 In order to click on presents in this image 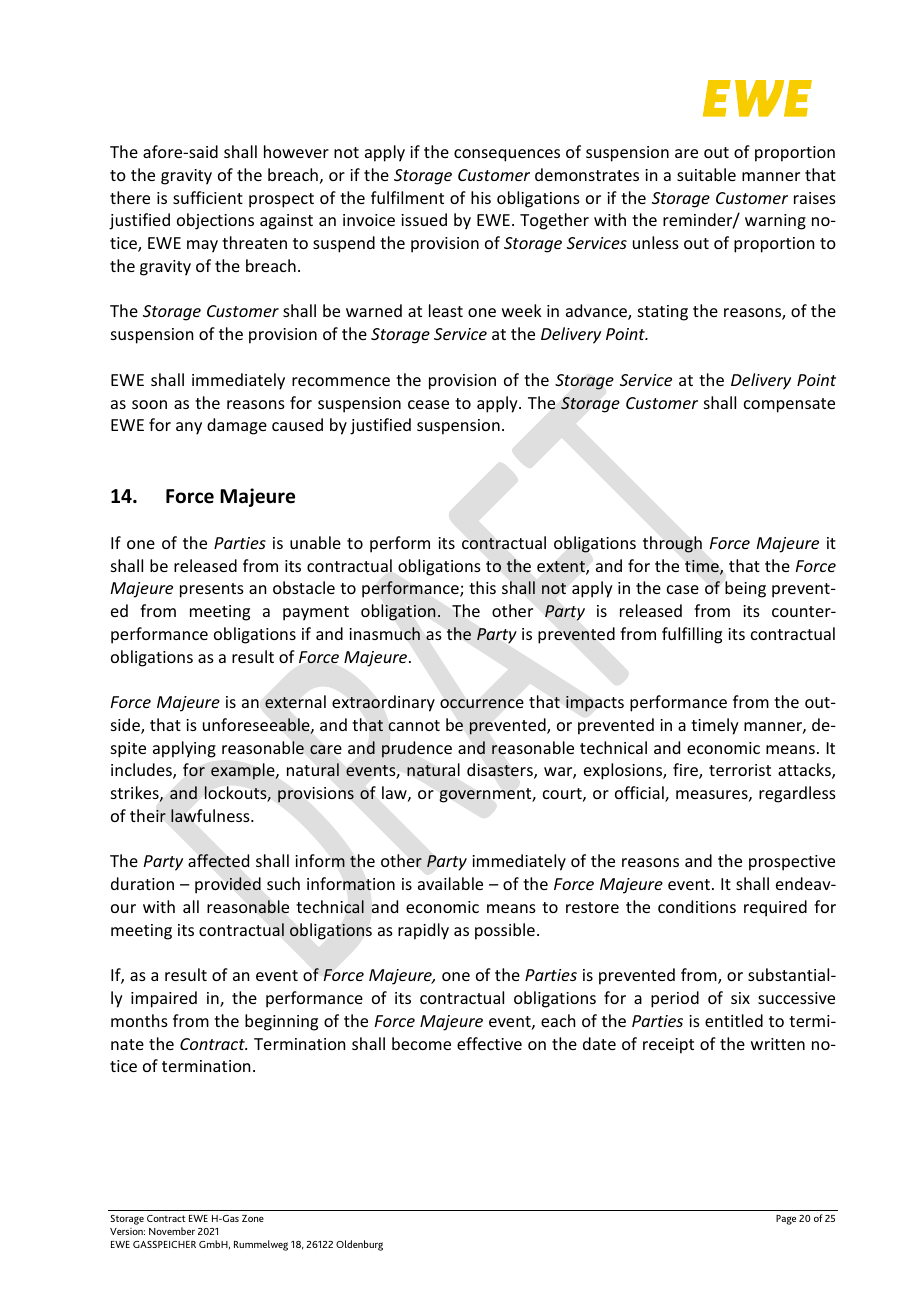, I will do `click(212, 590)`.
